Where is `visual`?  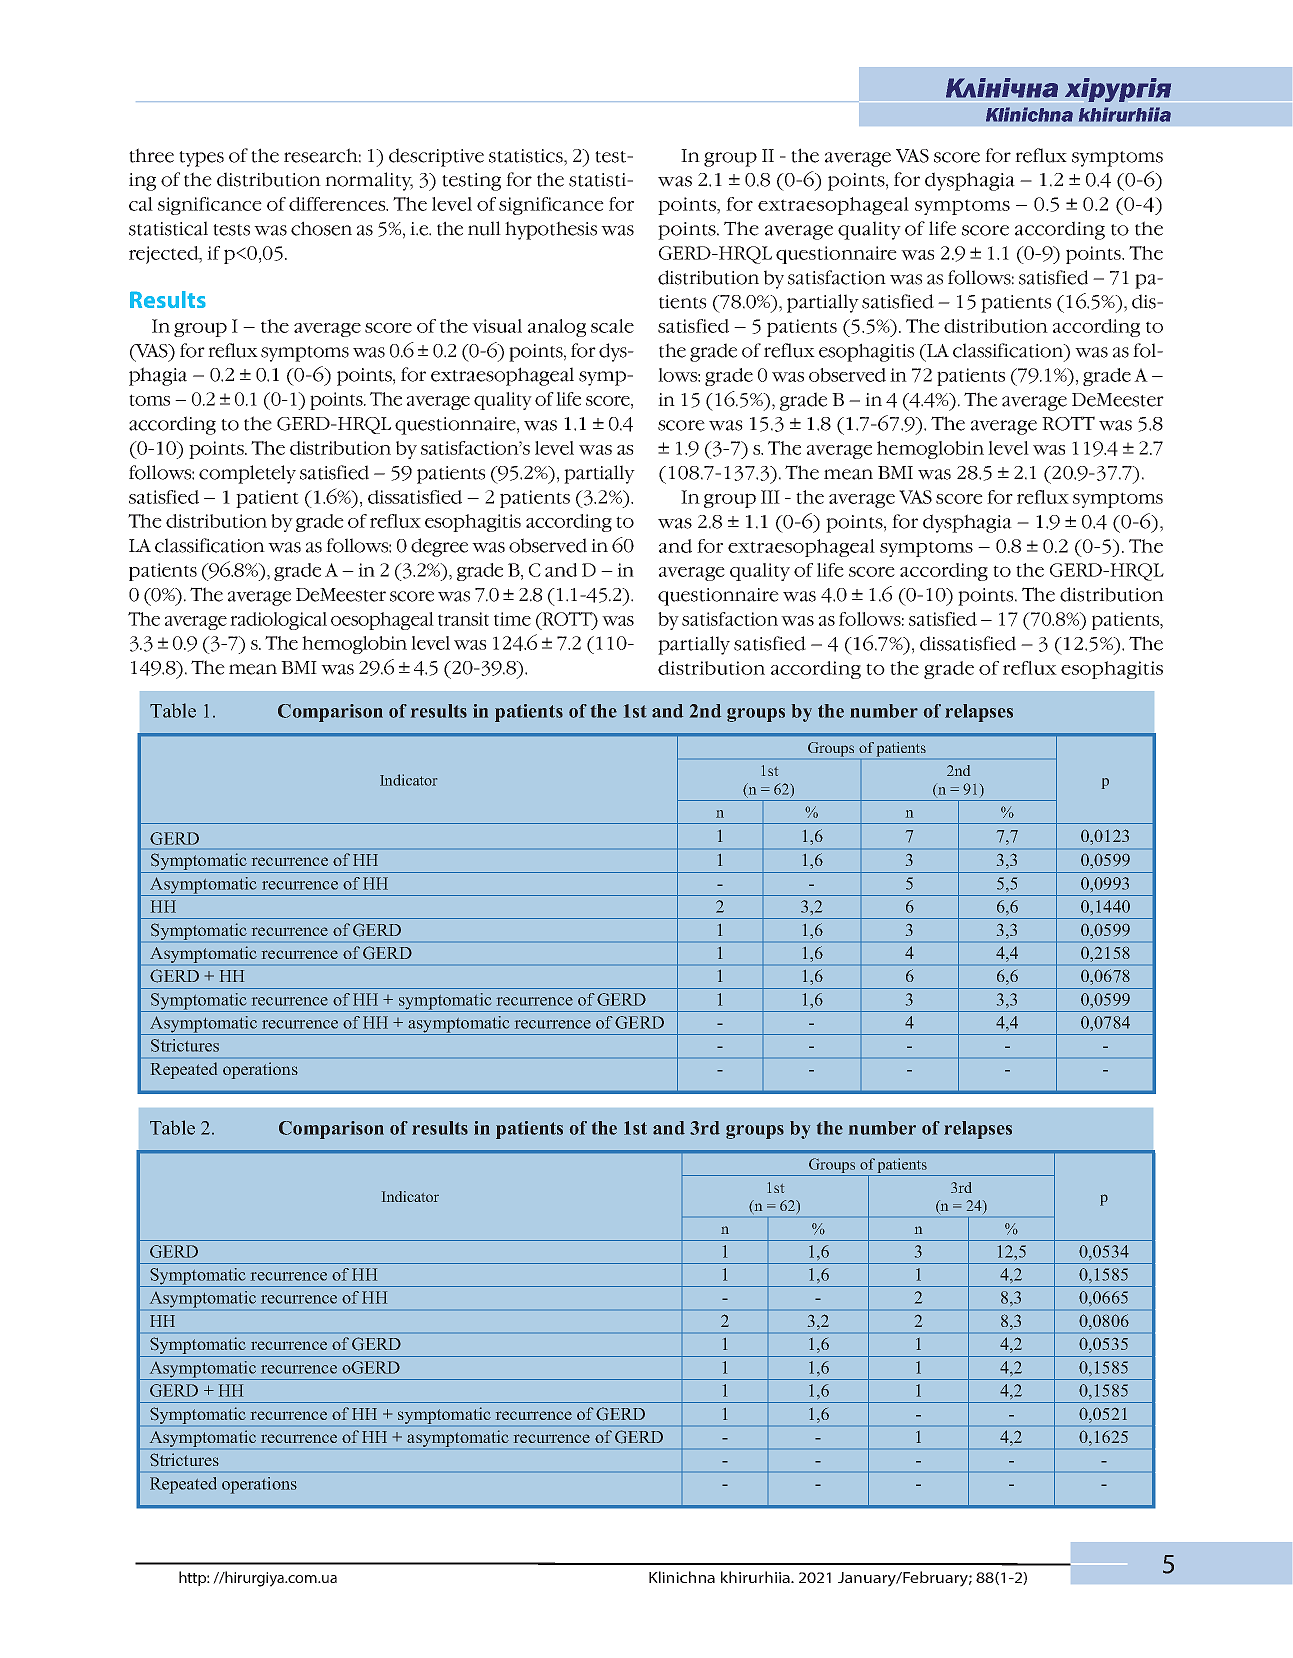 visual is located at coordinates (497, 326).
